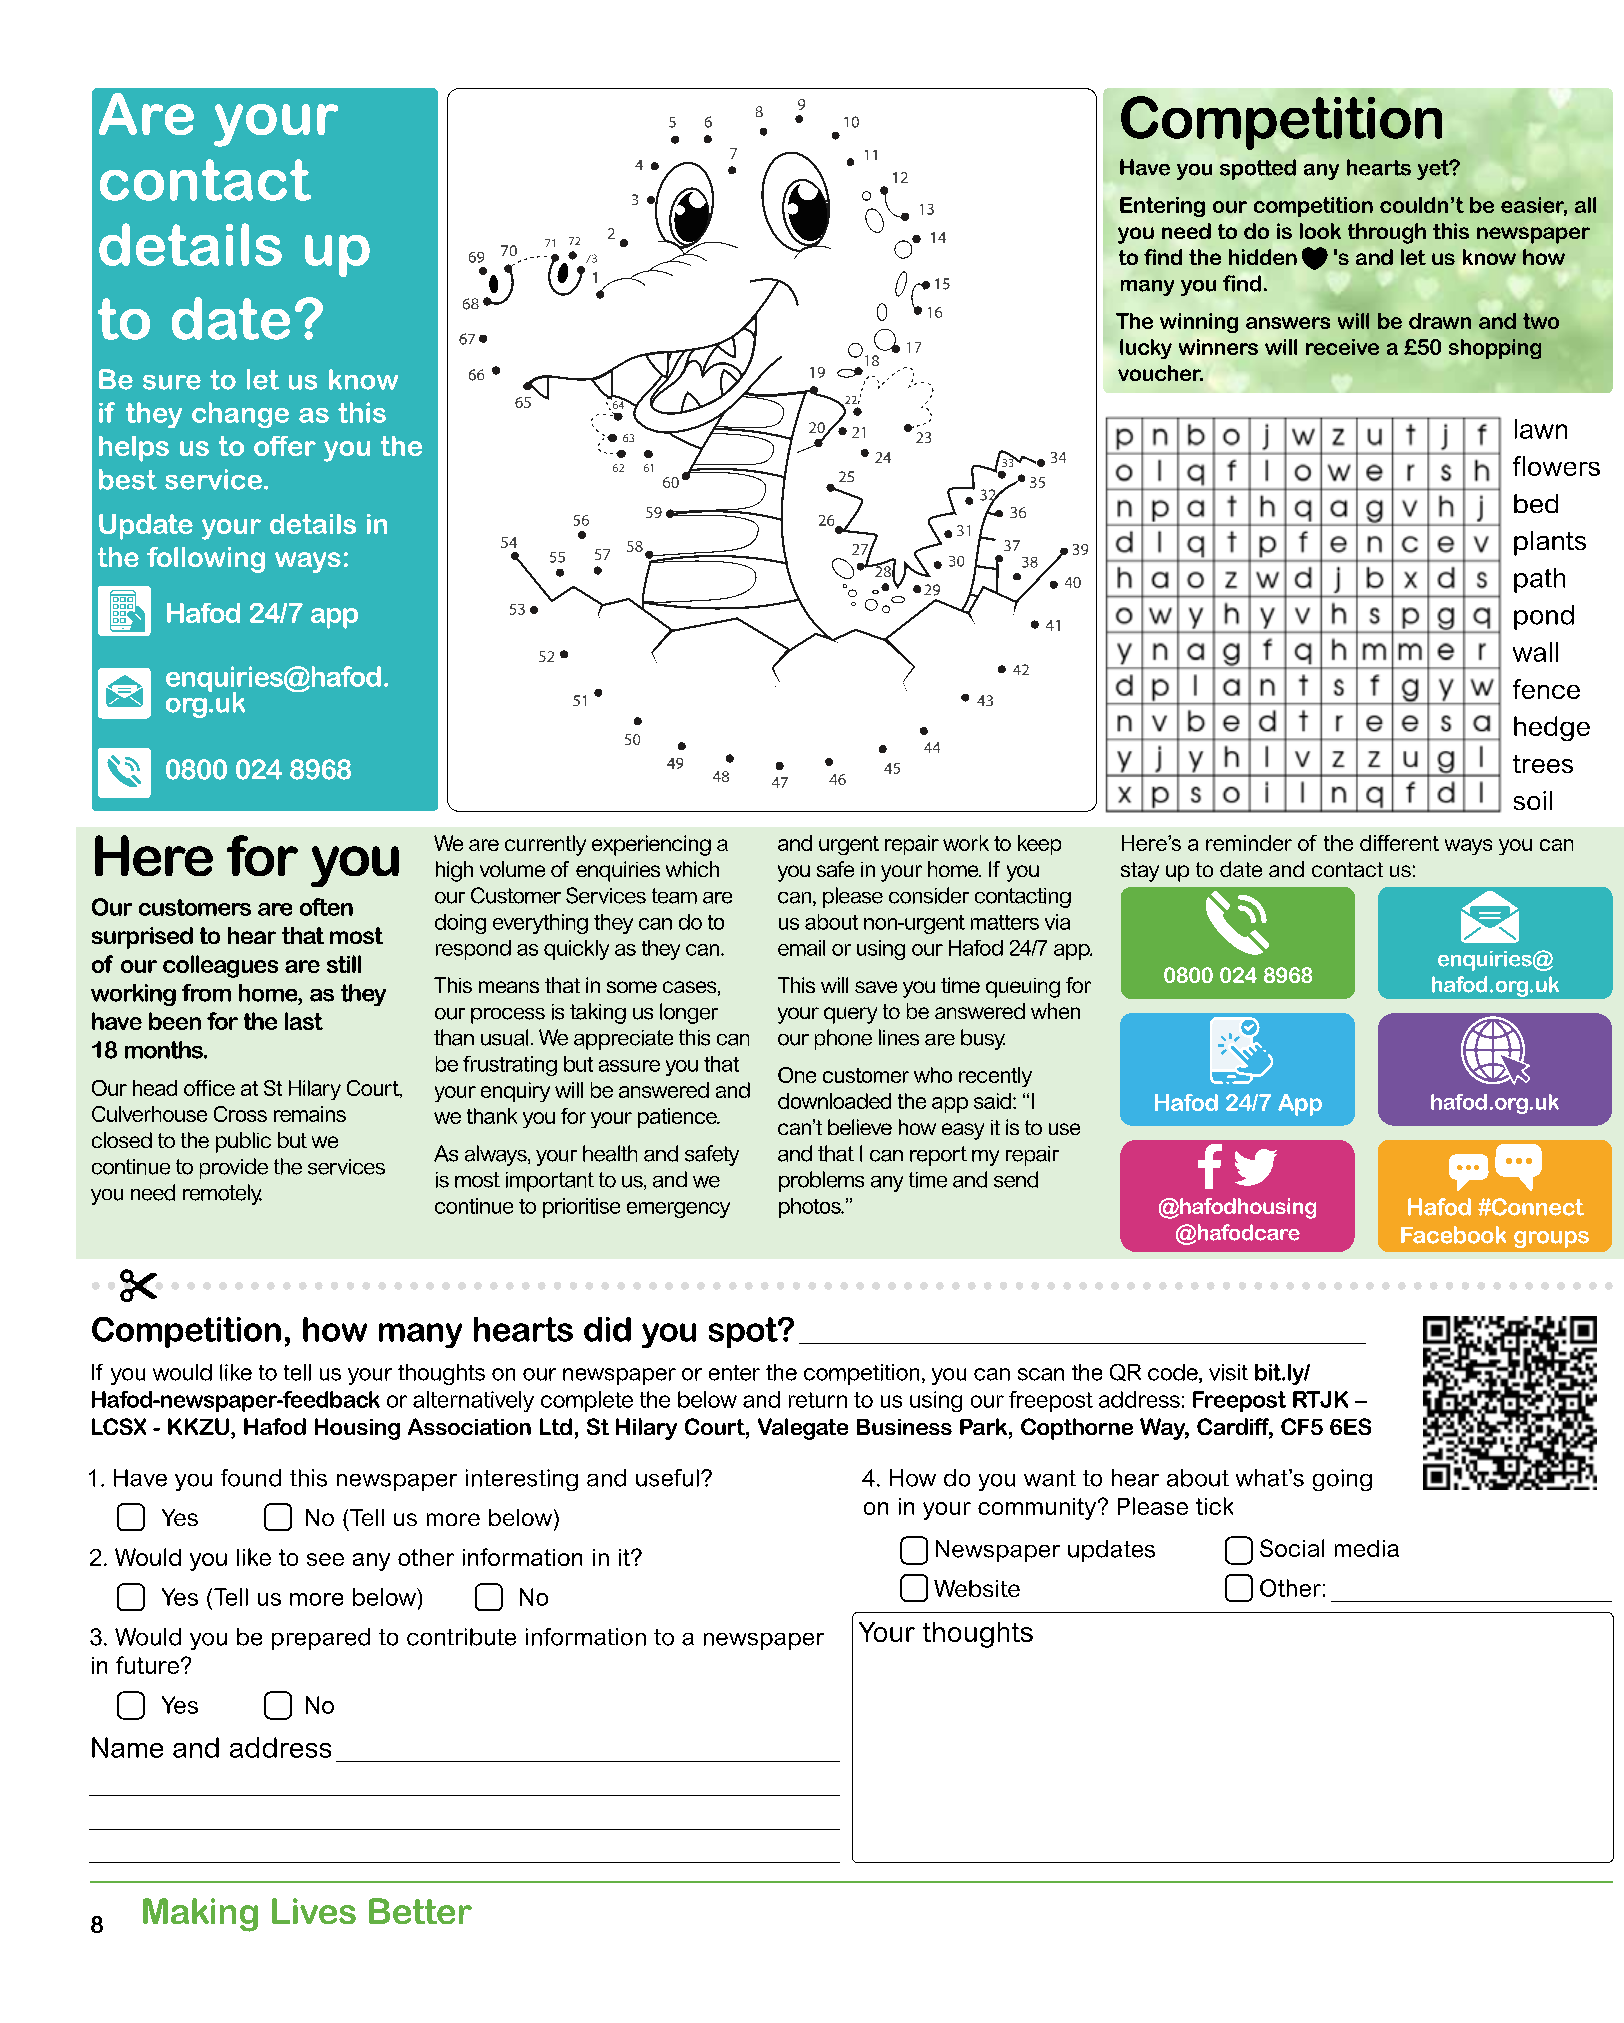  What do you see at coordinates (1453, 1235) in the document?
I see `Facebook` at bounding box center [1453, 1235].
